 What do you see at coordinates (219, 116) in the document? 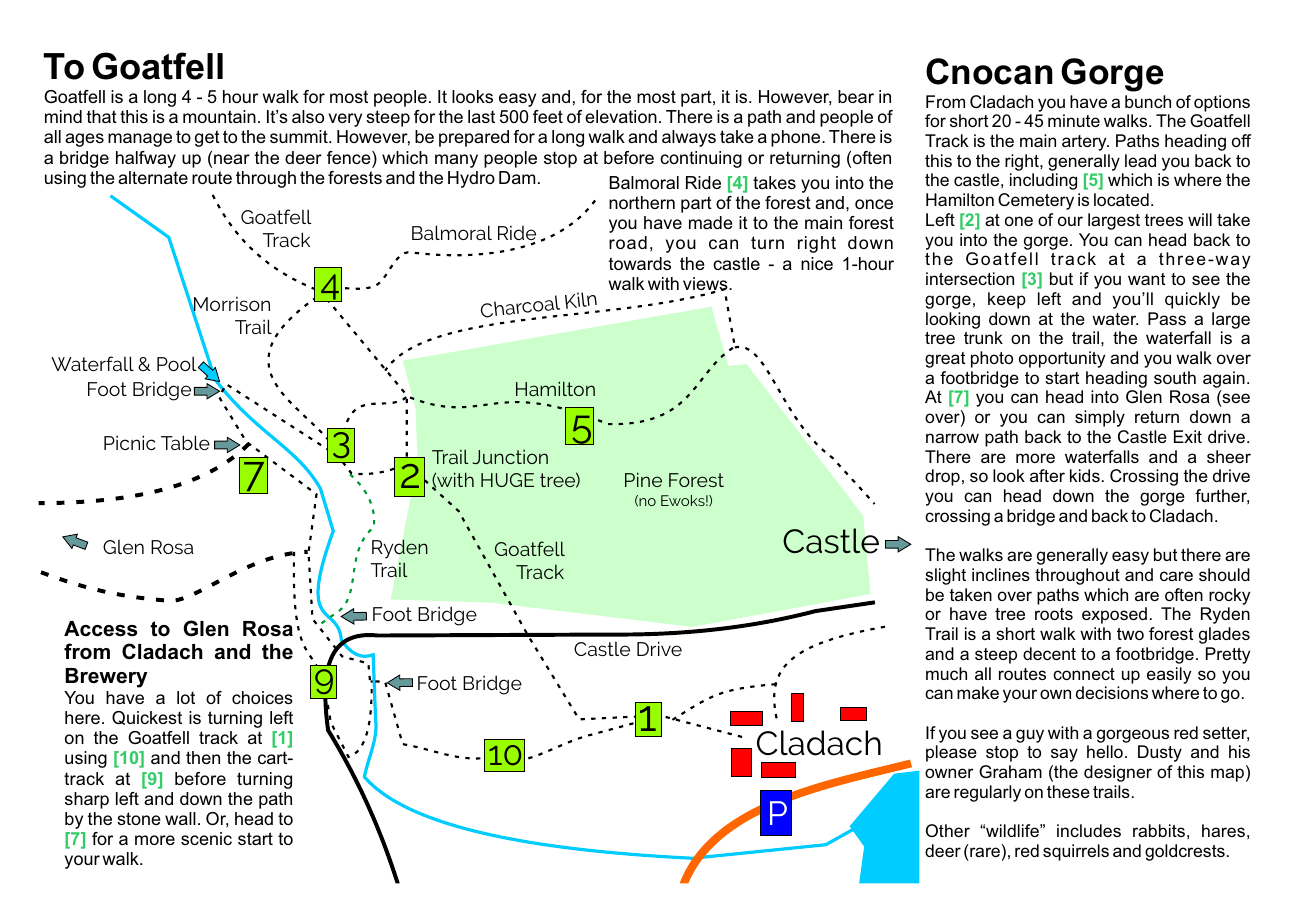
I see `mountain` at bounding box center [219, 116].
